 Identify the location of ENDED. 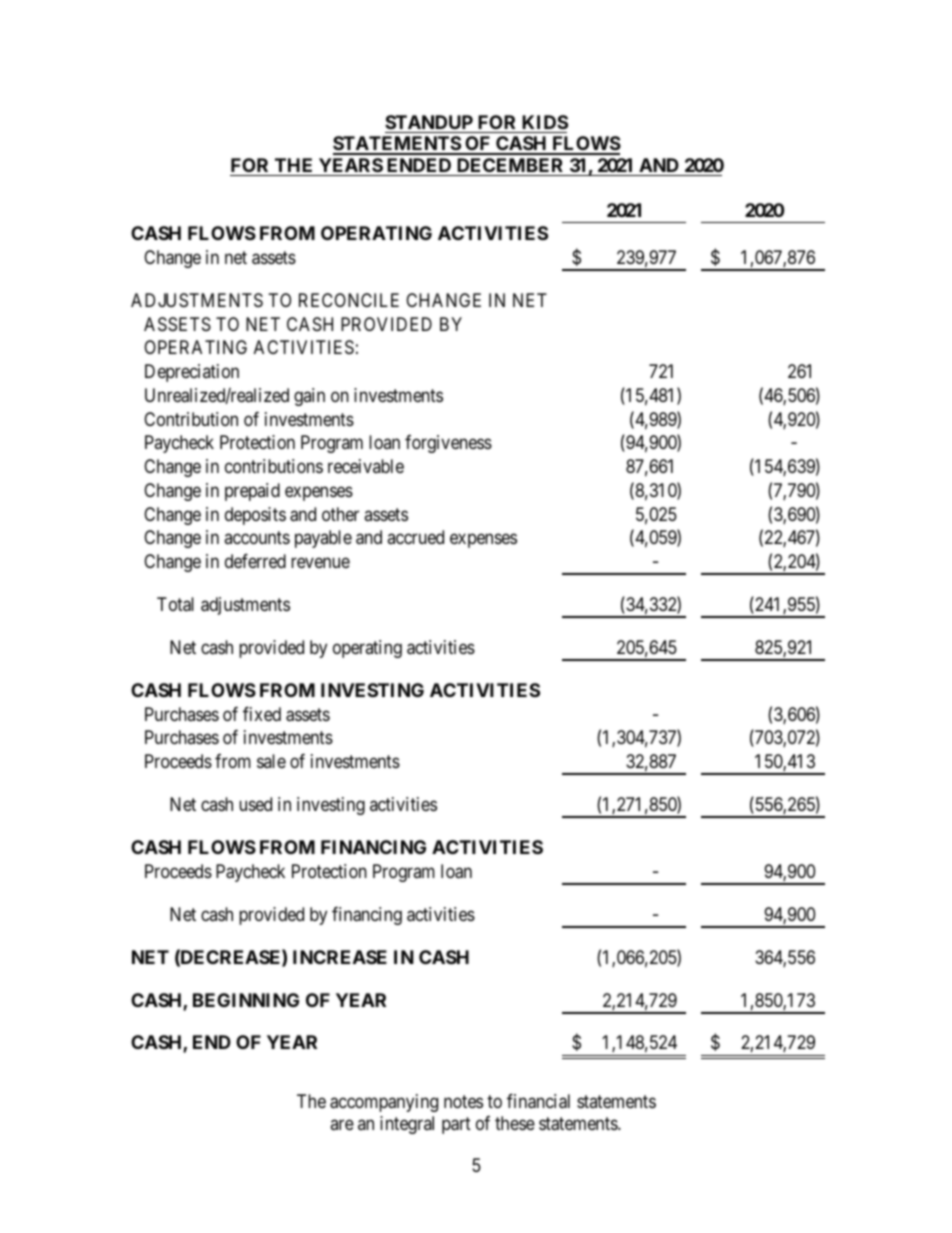
(419, 165).
